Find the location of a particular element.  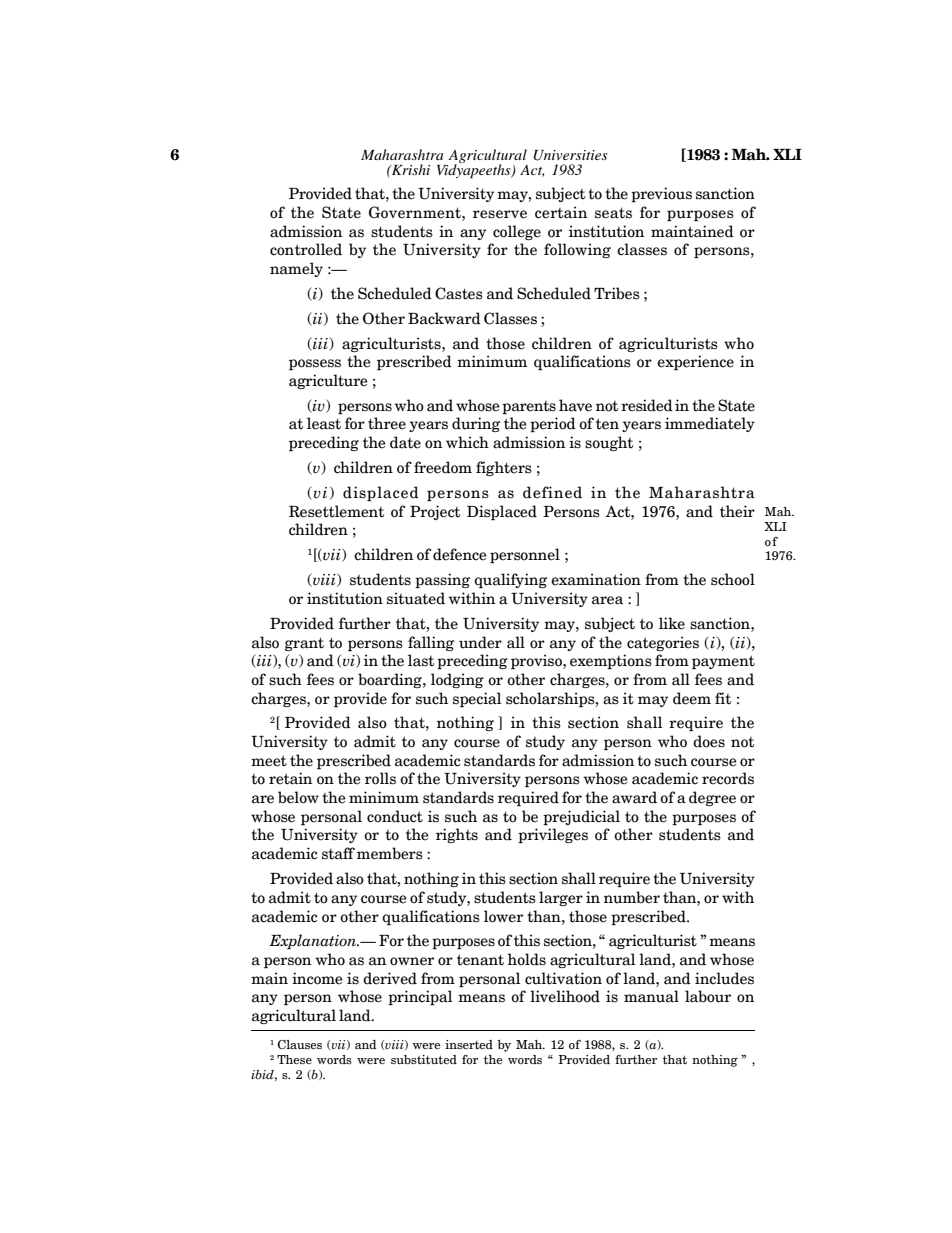

fighters is located at coordinates (504, 468).
